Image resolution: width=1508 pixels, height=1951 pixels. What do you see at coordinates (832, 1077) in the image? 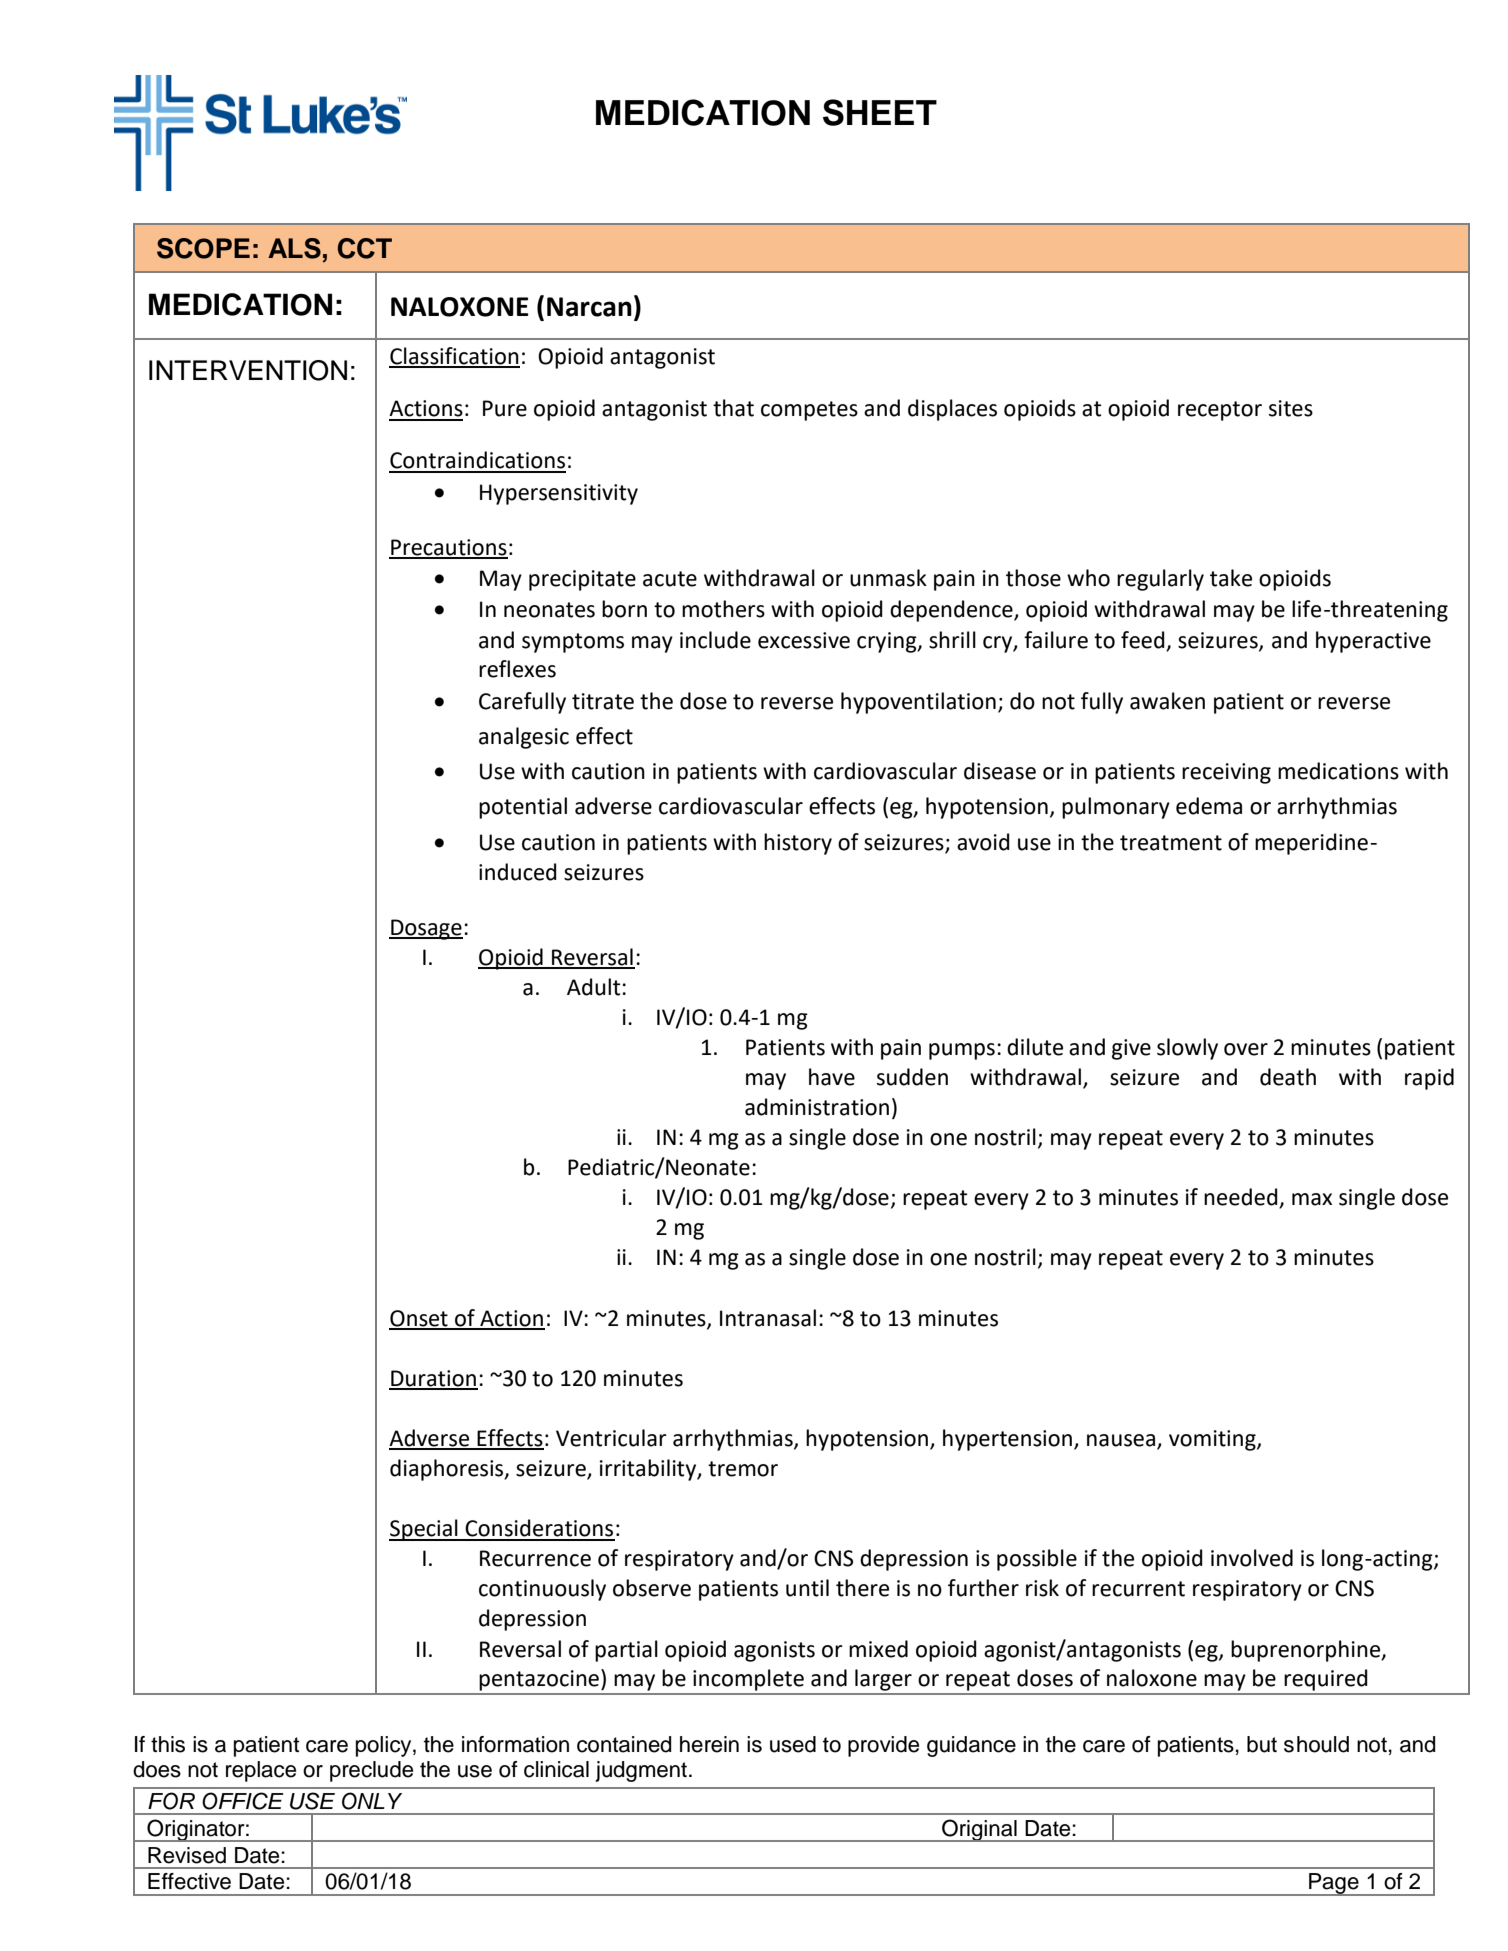
I see `have` at bounding box center [832, 1077].
